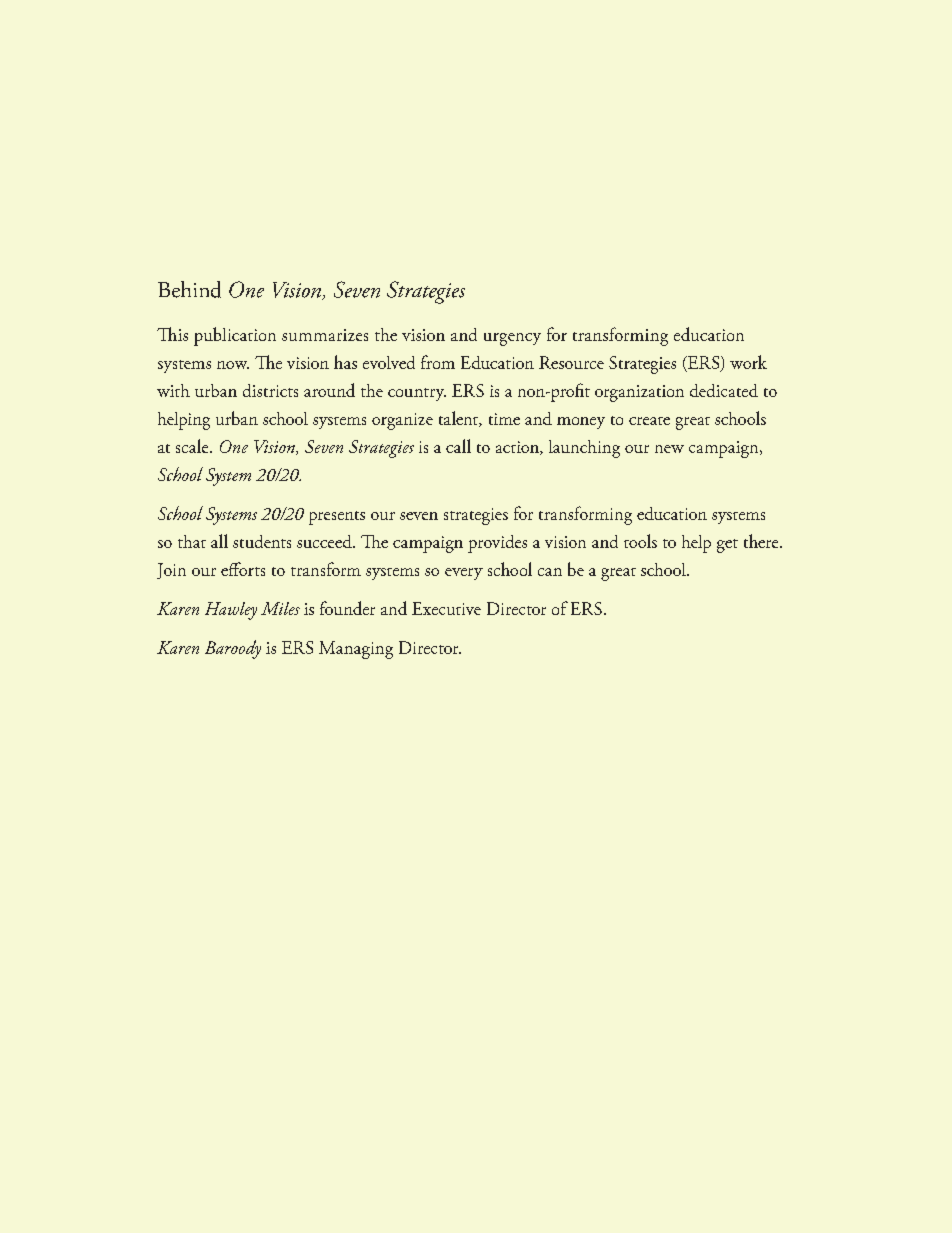  What do you see at coordinates (748, 362) in the image?
I see `work` at bounding box center [748, 362].
